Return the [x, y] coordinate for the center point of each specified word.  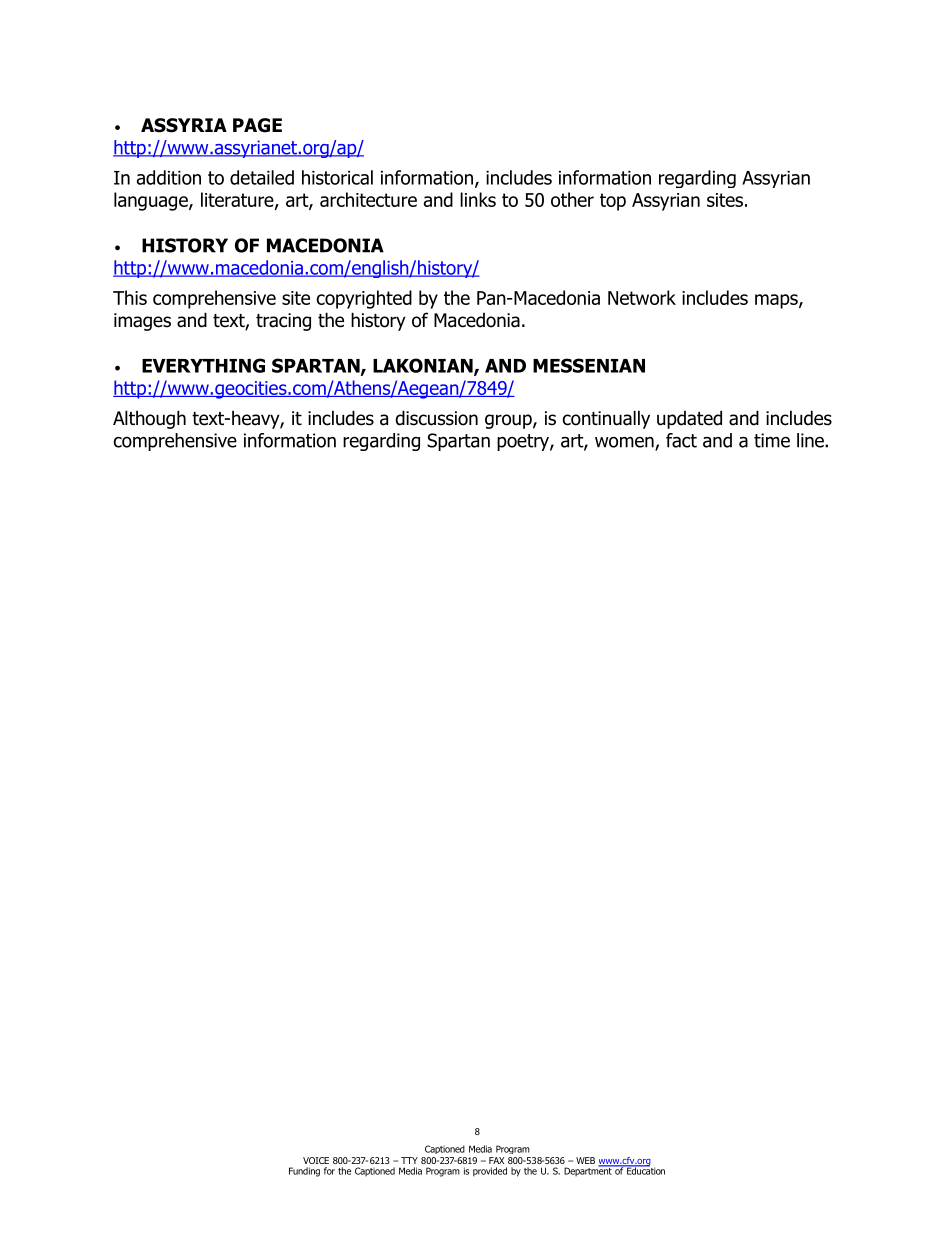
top [613, 202]
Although [149, 419]
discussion [436, 418]
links [478, 199]
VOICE [316, 1160]
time [772, 440]
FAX [496, 1160]
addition [169, 177]
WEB [585, 1160]
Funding [304, 1172]
